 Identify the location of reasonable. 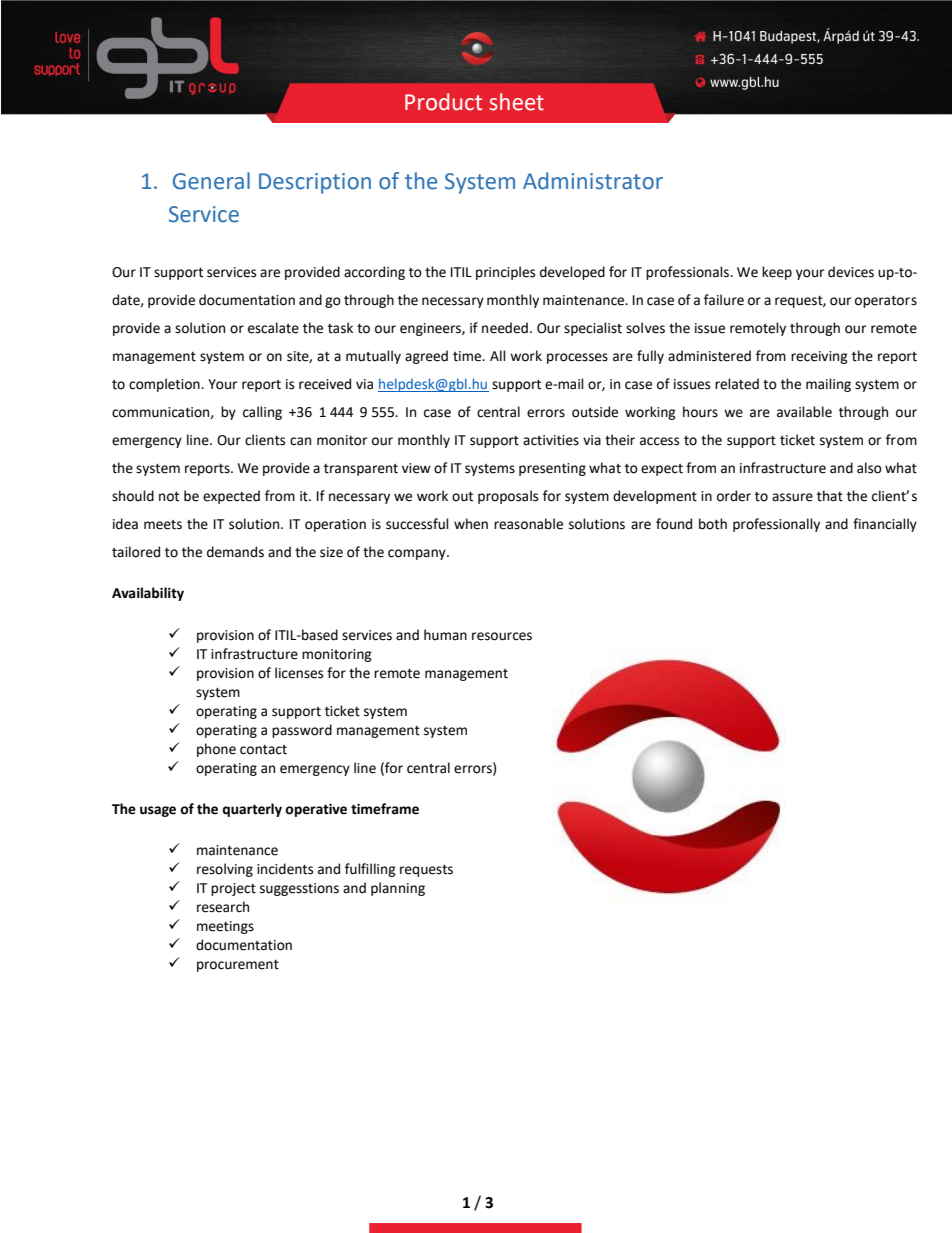
(528, 524).
